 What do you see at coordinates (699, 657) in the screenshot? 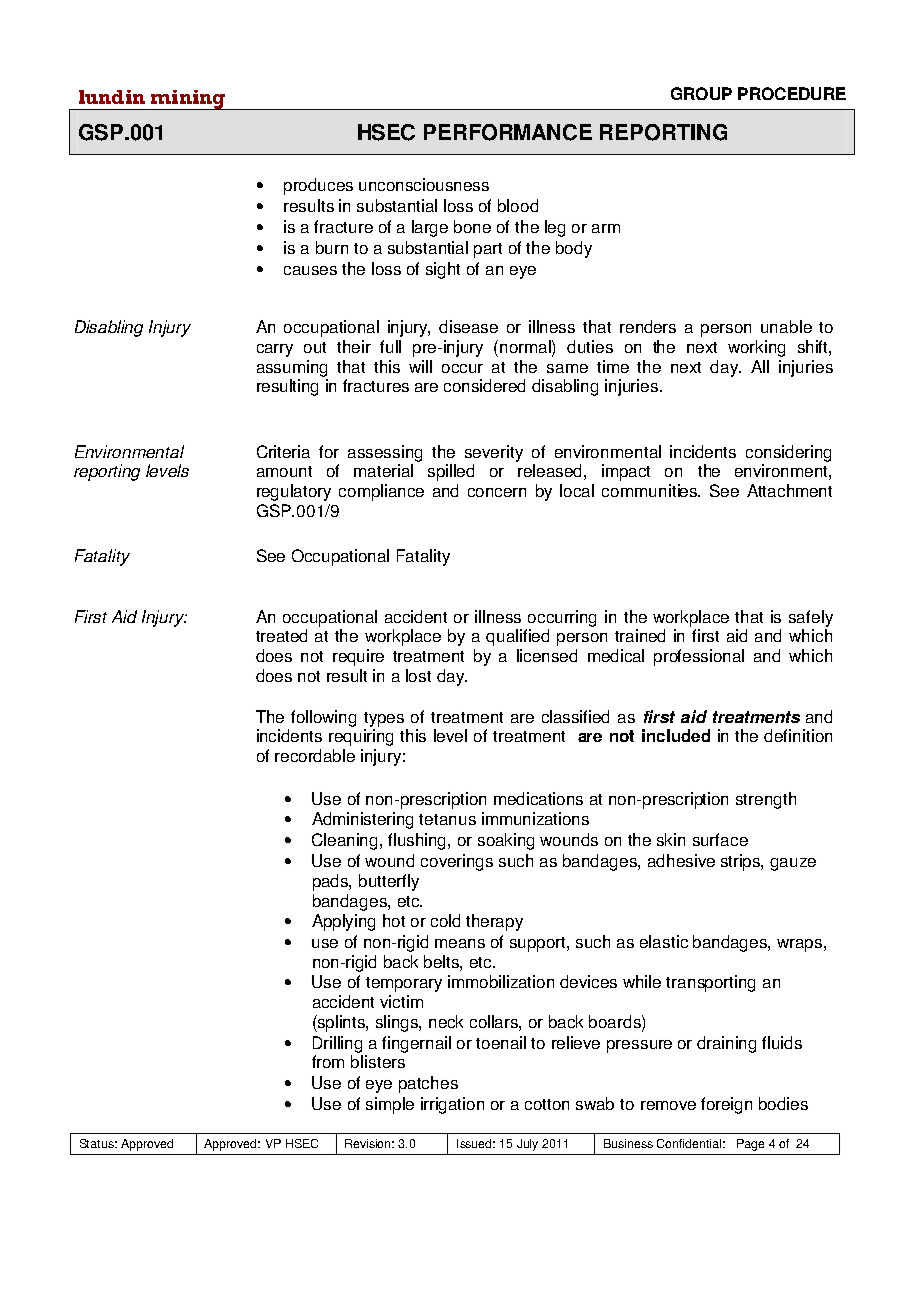
I see `professional` at bounding box center [699, 657].
